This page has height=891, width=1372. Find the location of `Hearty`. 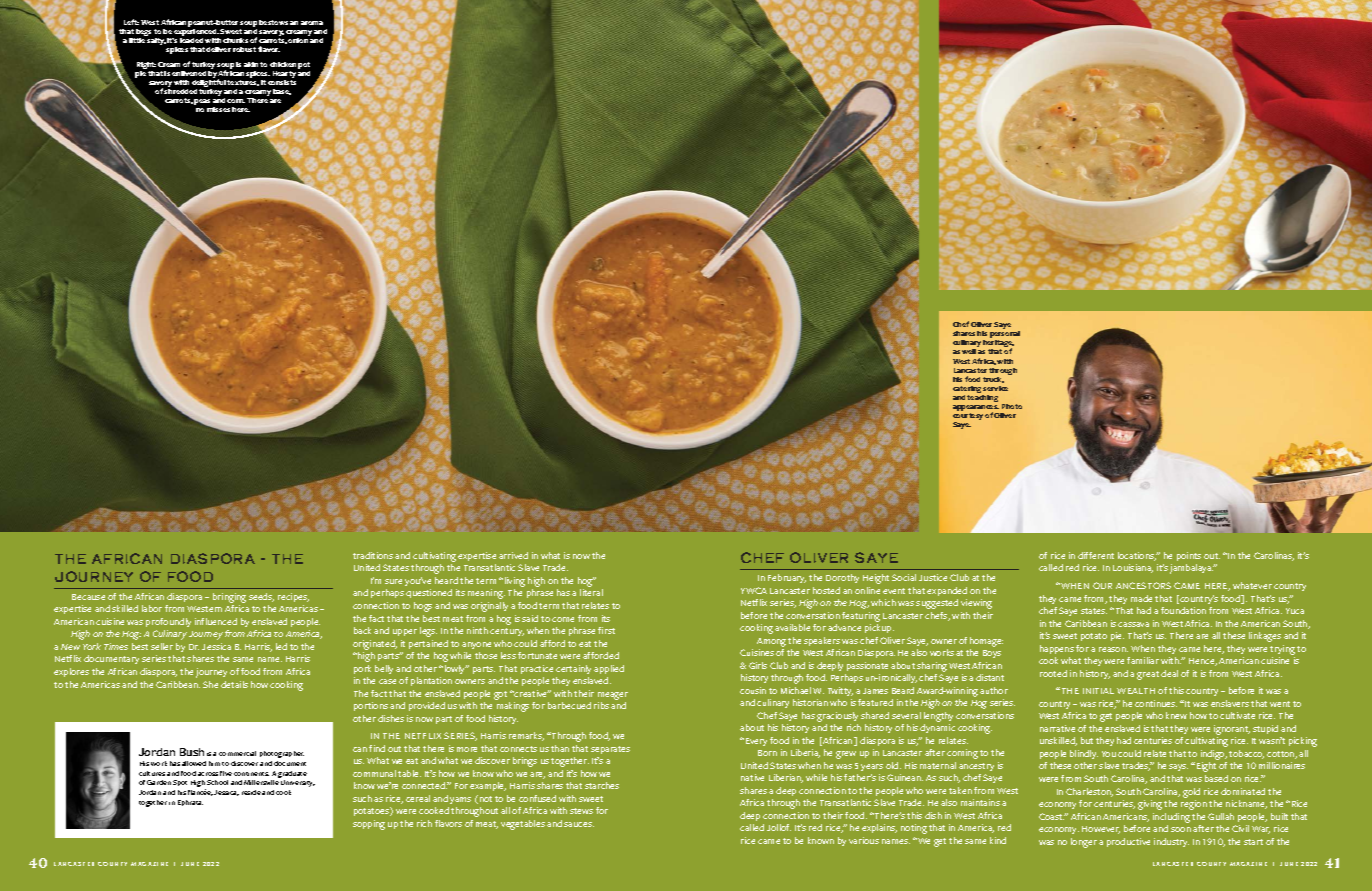

Hearty is located at coordinates (284, 74).
